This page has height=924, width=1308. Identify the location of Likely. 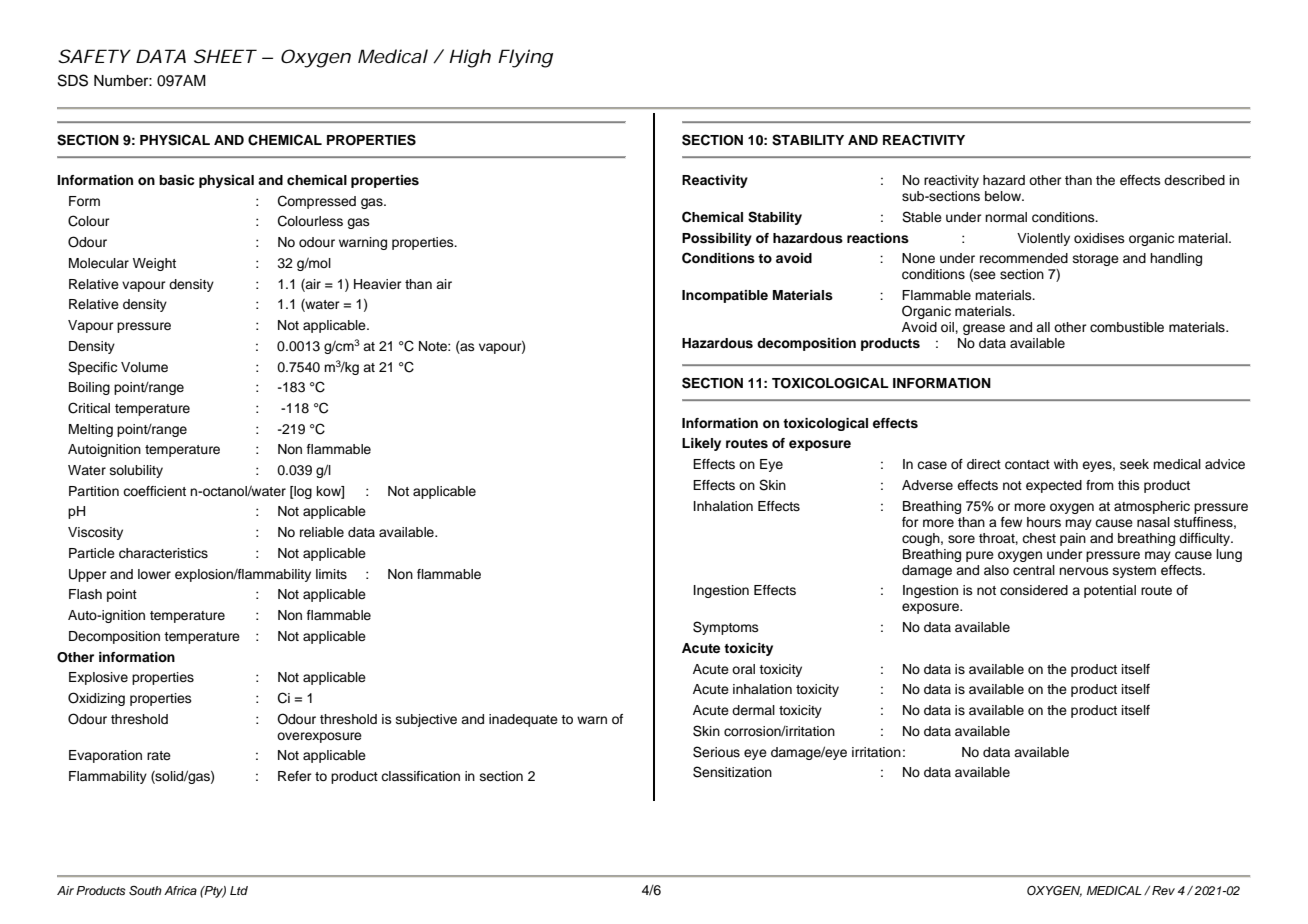
(701, 444).
